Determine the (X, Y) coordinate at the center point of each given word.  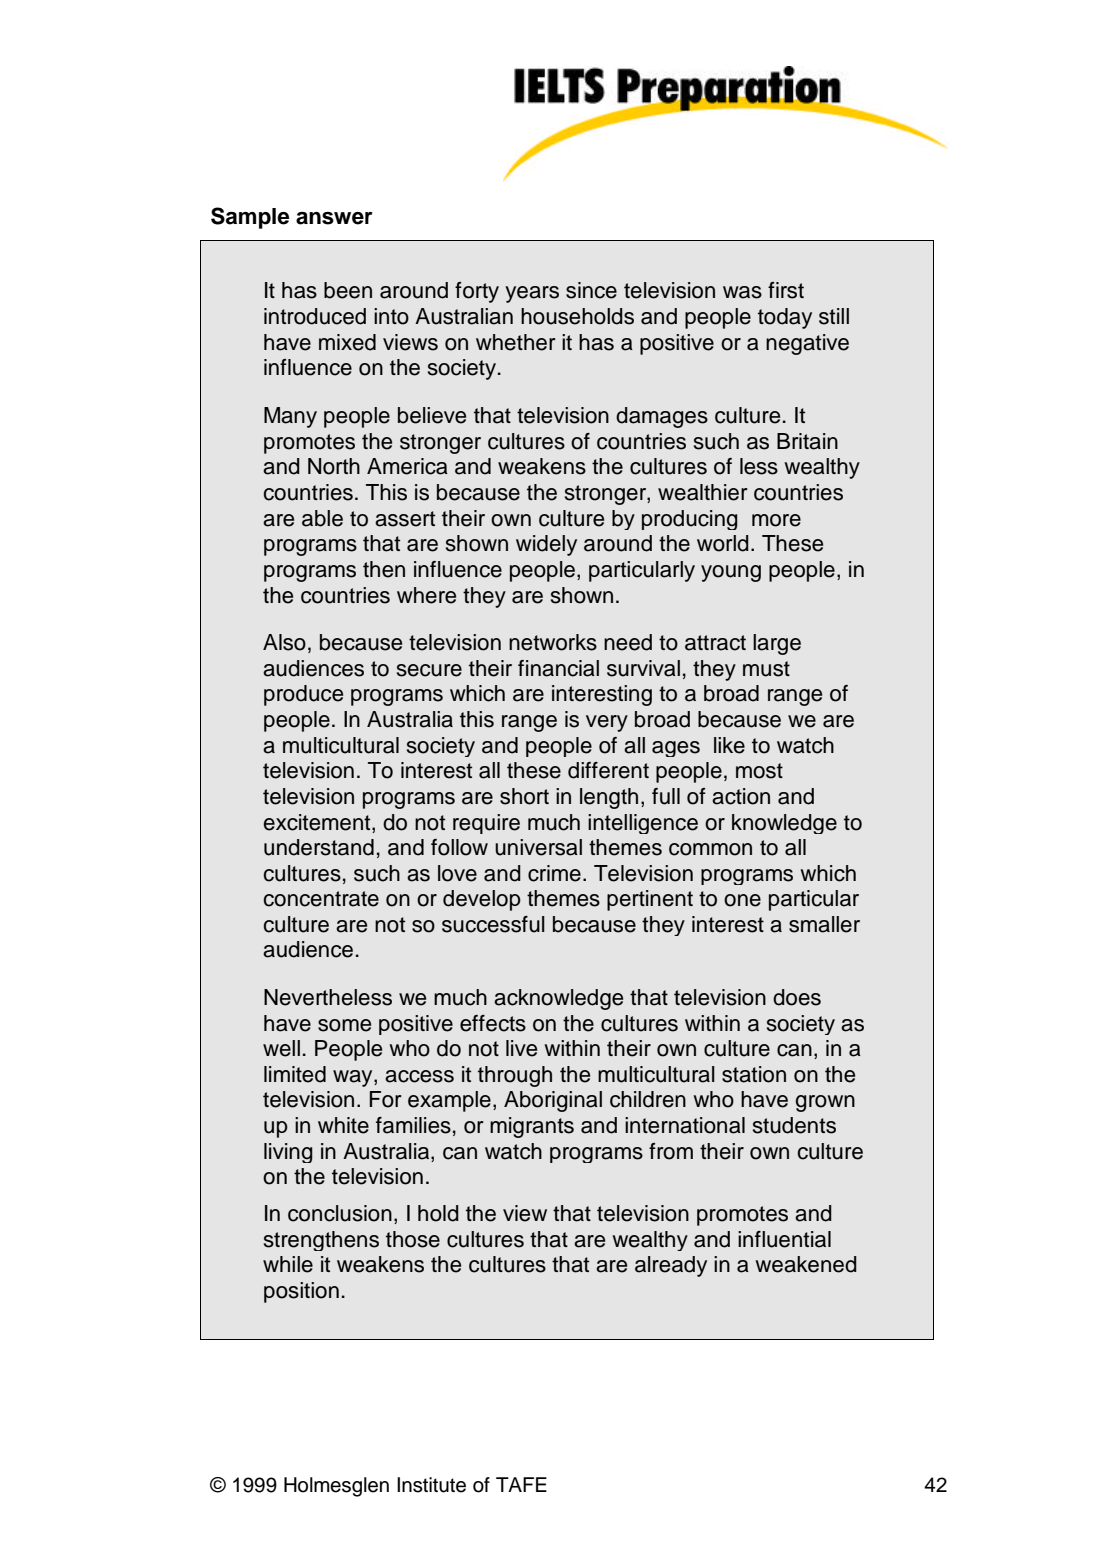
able (322, 518)
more (776, 520)
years (532, 294)
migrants (532, 1127)
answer (334, 218)
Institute (431, 1485)
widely (546, 545)
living (288, 1153)
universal (538, 847)
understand (319, 847)
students (794, 1125)
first (786, 290)
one (742, 900)
